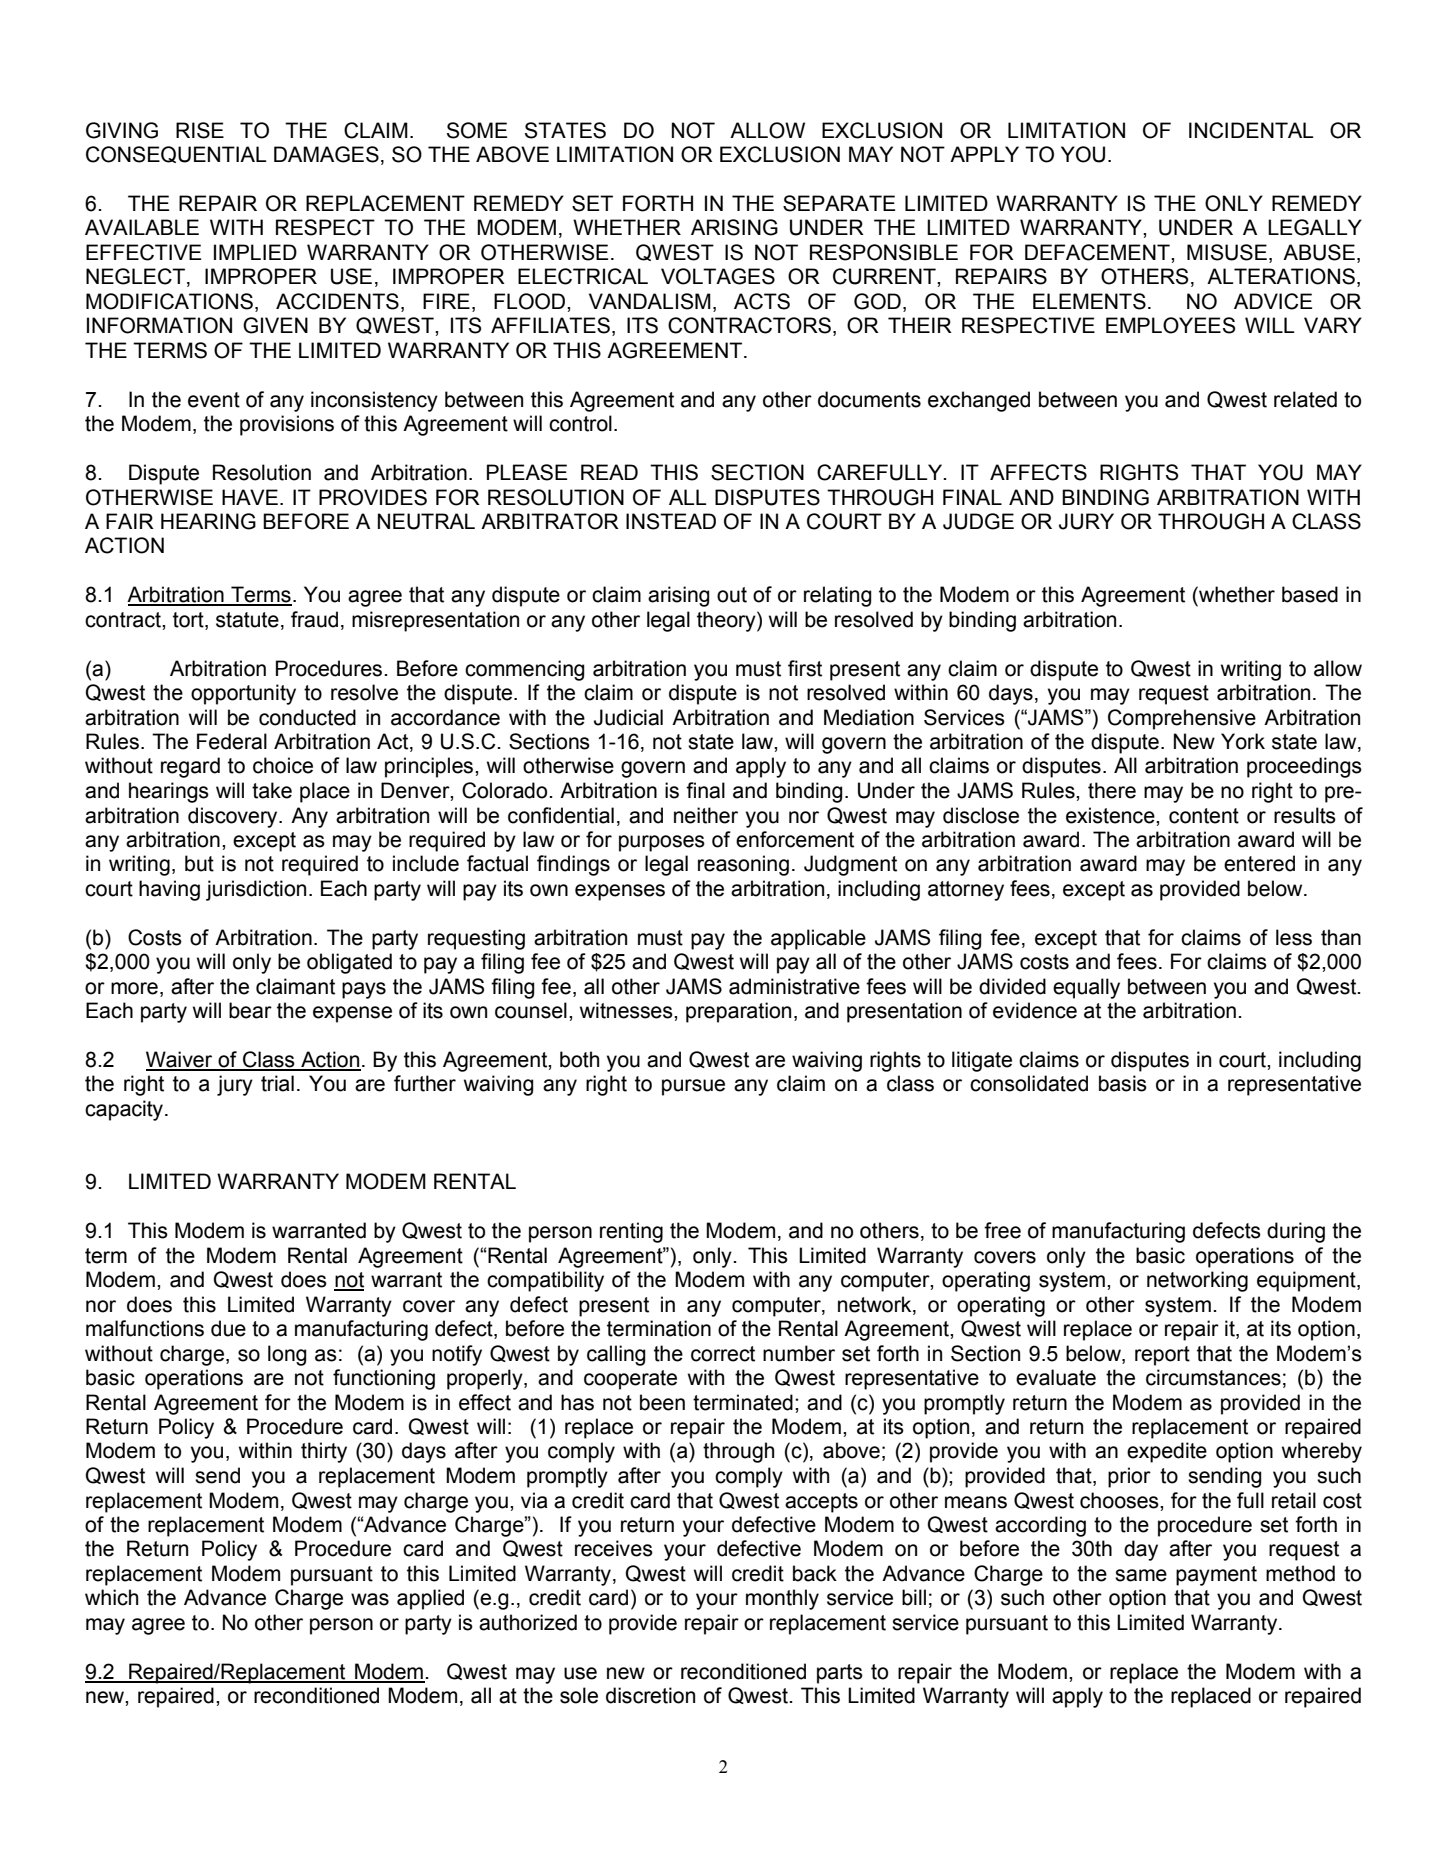 The image size is (1447, 1872). Describe the element at coordinates (250, 497) in the image. I see `HAVE` at that location.
